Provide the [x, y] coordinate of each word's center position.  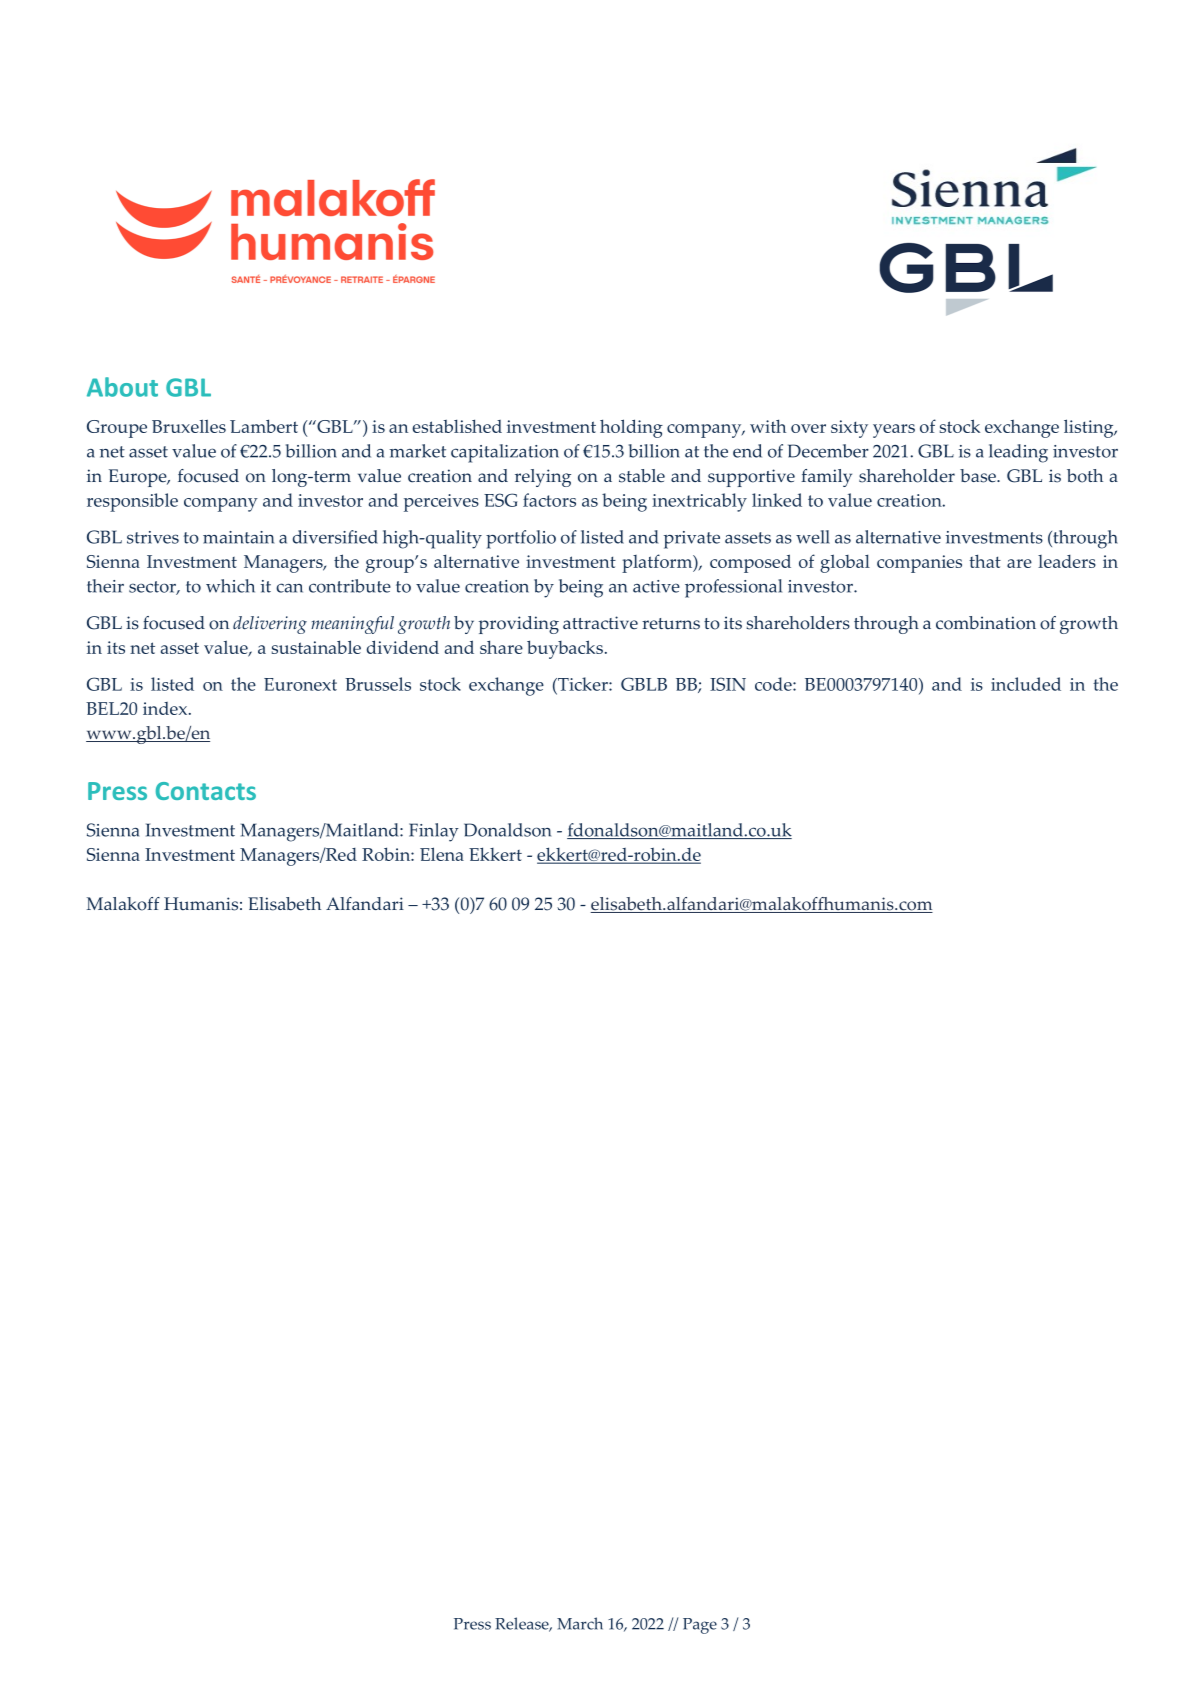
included [1026, 684]
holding [631, 428]
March [580, 1623]
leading [1018, 453]
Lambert [264, 426]
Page [700, 1626]
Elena [442, 854]
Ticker [583, 685]
